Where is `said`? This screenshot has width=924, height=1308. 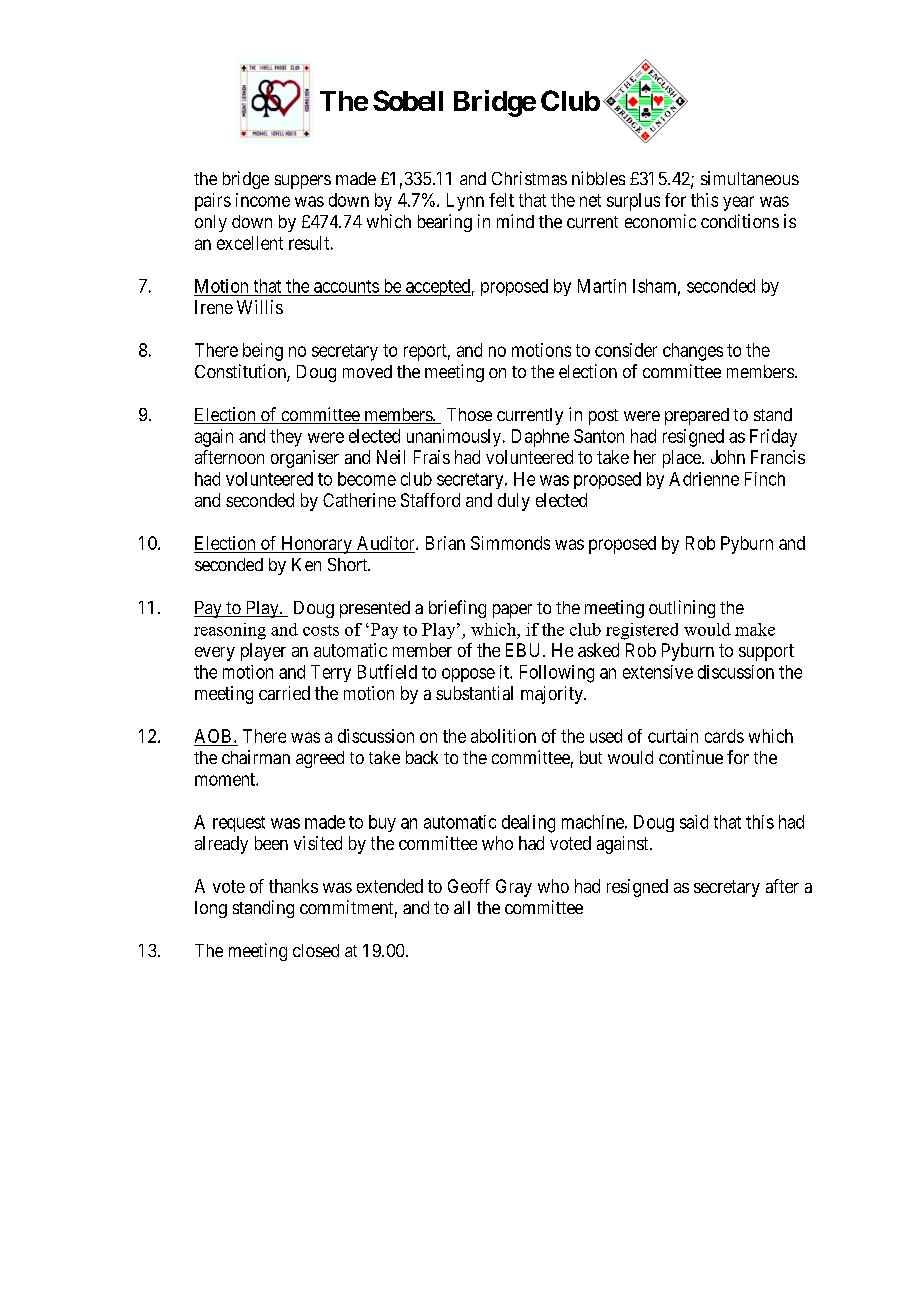 said is located at coordinates (694, 822).
